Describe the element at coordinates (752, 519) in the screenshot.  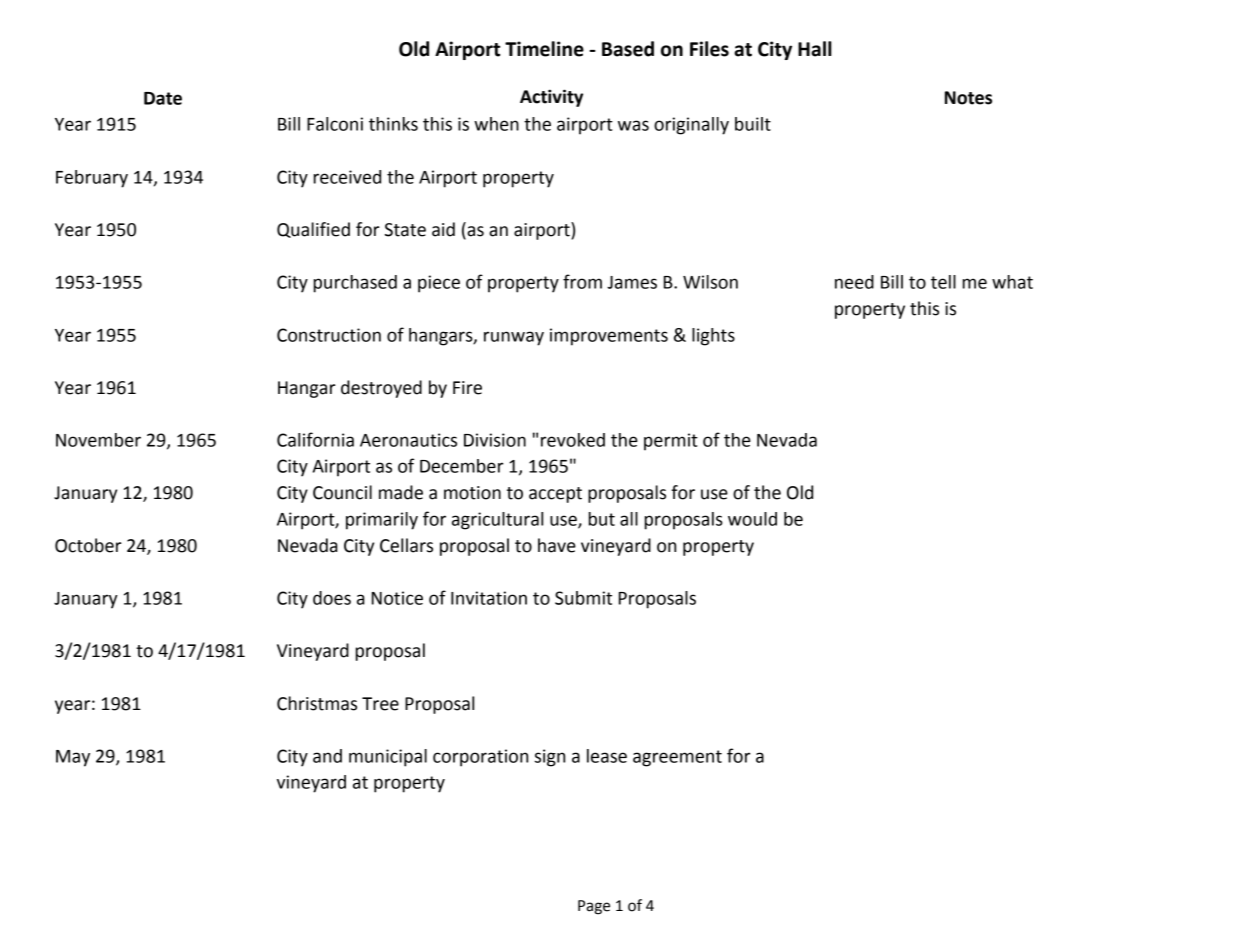
I see `would` at that location.
